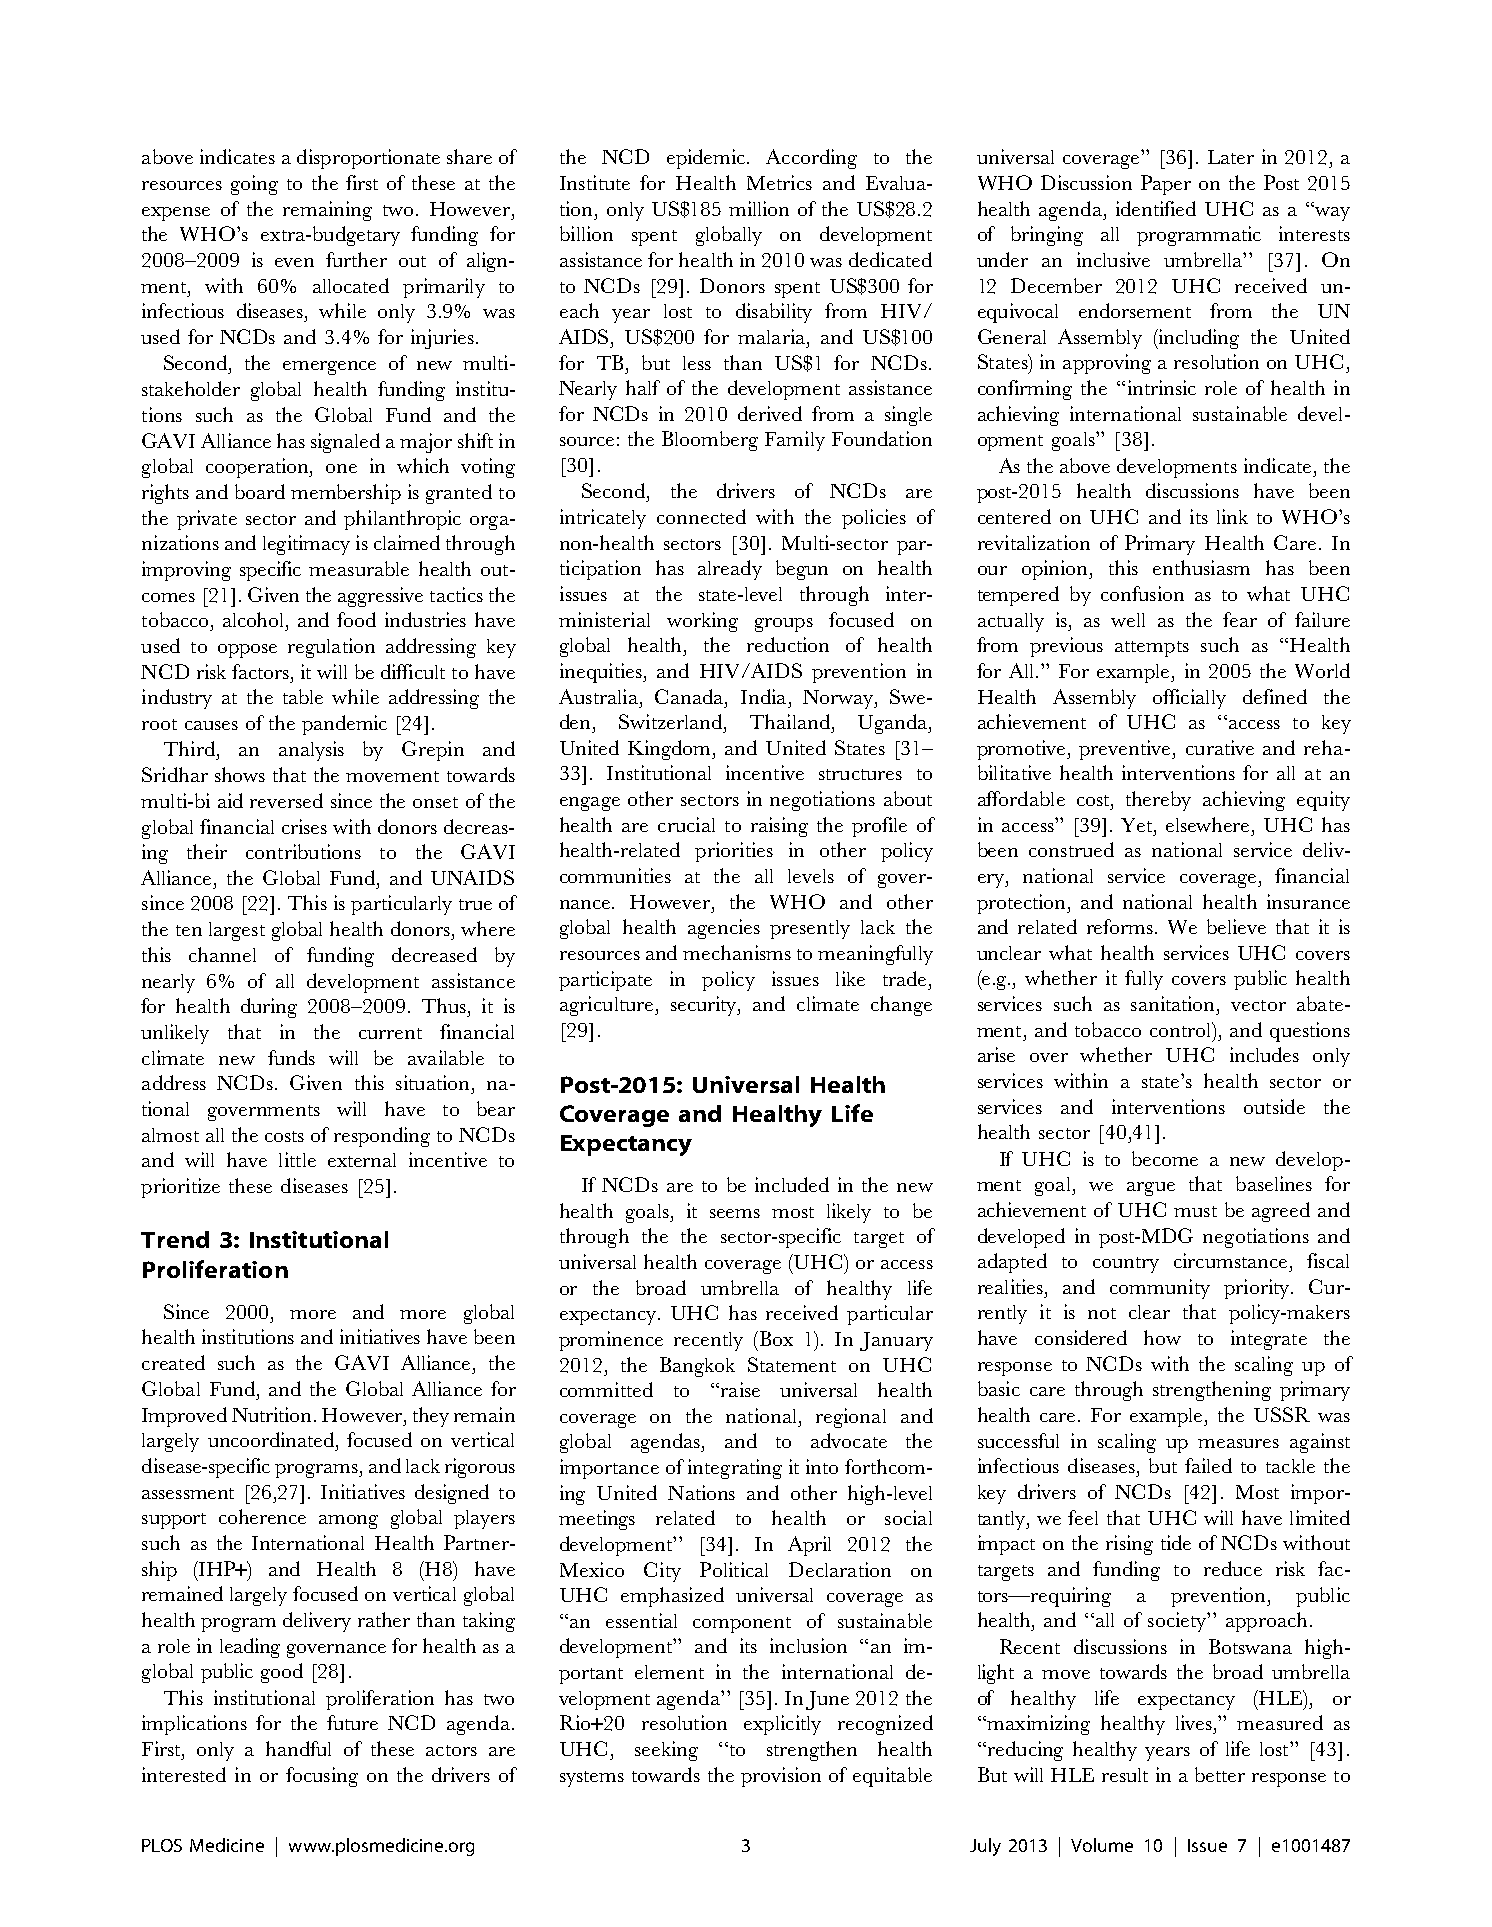 This screenshot has width=1492, height=1927. What do you see at coordinates (269, 1008) in the screenshot?
I see `during` at bounding box center [269, 1008].
